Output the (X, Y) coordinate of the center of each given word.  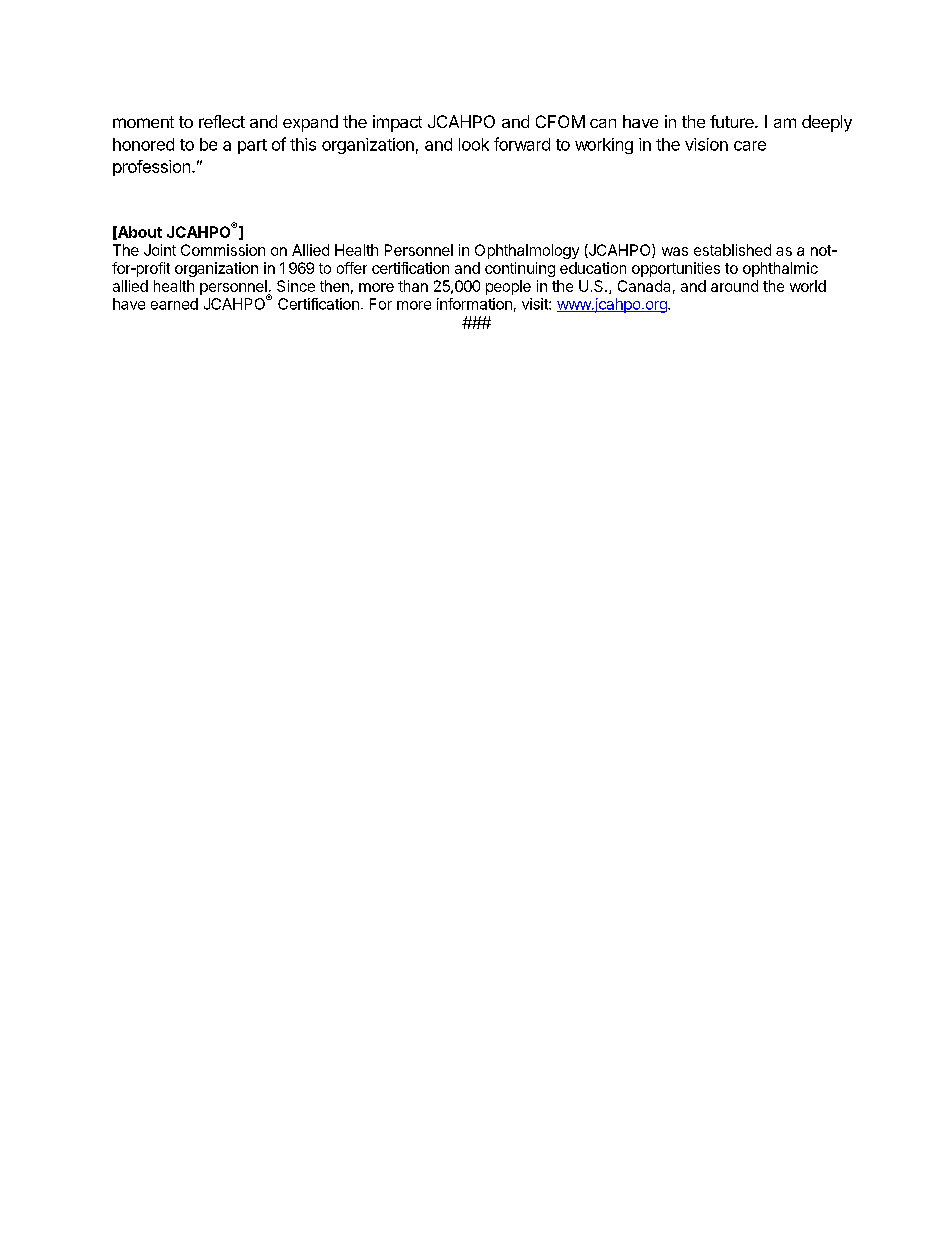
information (474, 304)
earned (174, 304)
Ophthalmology (527, 251)
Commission (223, 250)
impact (397, 123)
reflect (222, 121)
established (732, 250)
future (733, 121)
